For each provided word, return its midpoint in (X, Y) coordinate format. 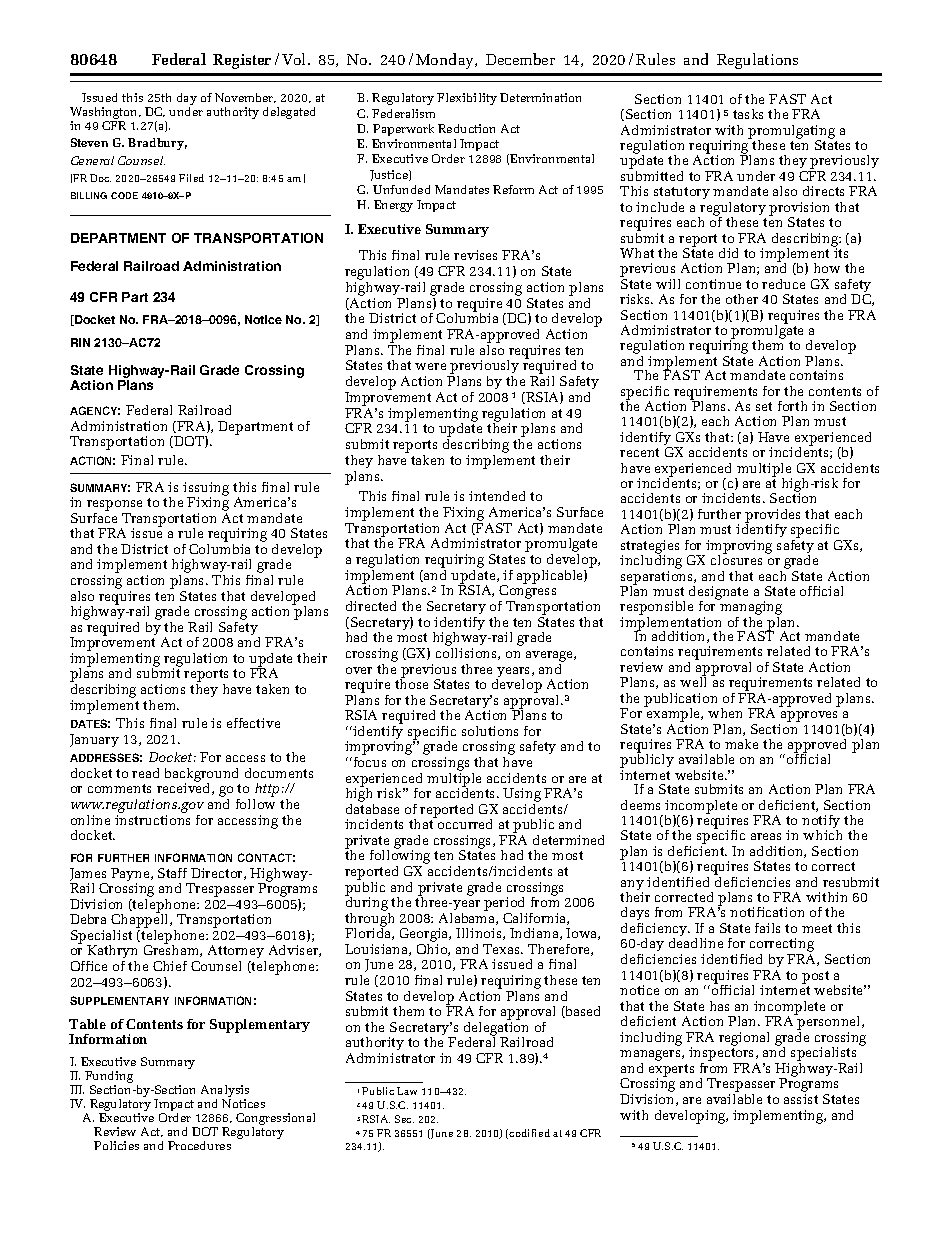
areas (766, 836)
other (742, 299)
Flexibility (467, 99)
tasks (748, 114)
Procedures (199, 1145)
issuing (206, 490)
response (114, 507)
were (430, 366)
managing (750, 608)
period (505, 905)
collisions (467, 654)
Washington (105, 114)
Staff (172, 873)
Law (407, 1091)
